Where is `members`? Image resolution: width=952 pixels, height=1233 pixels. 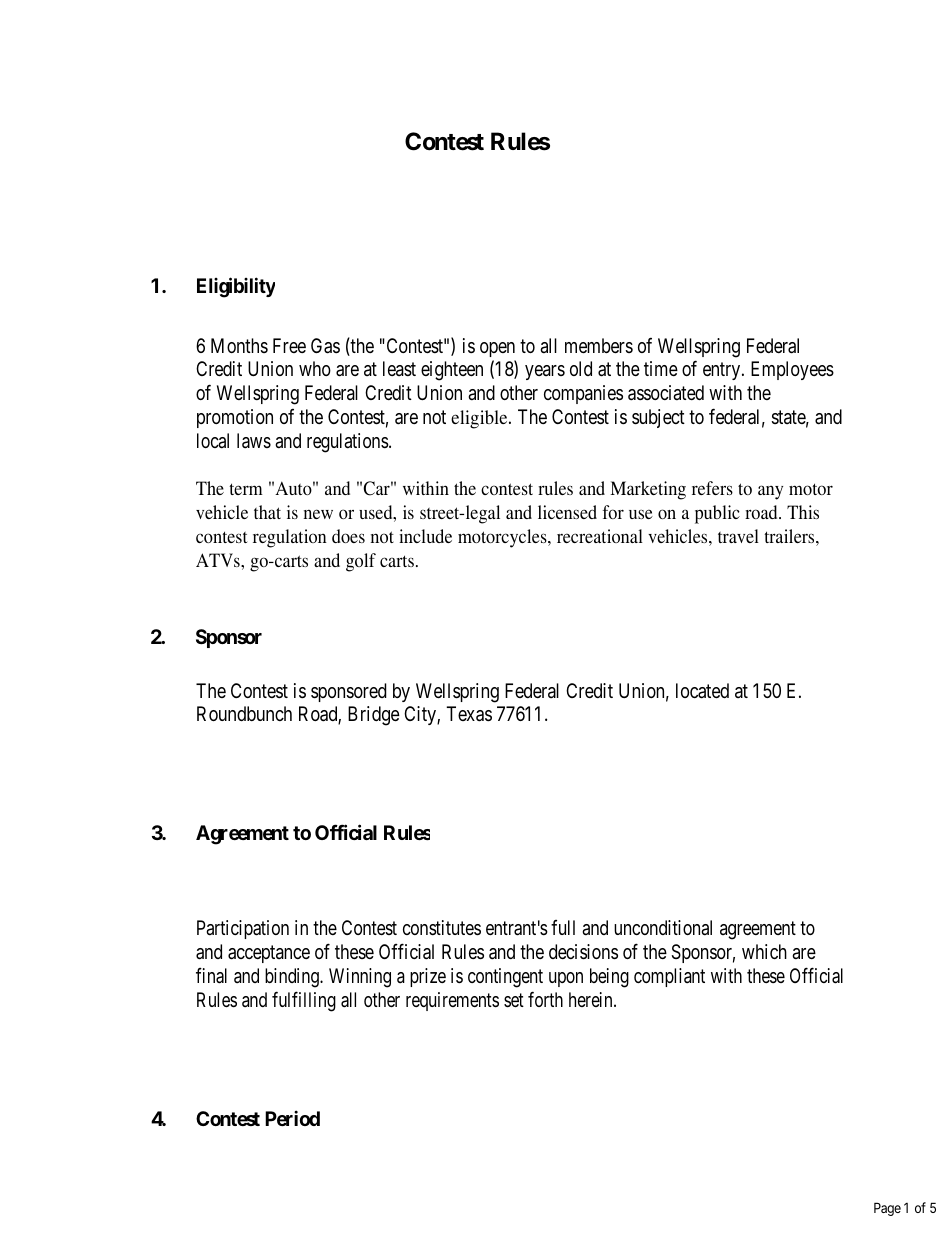 members is located at coordinates (599, 345).
